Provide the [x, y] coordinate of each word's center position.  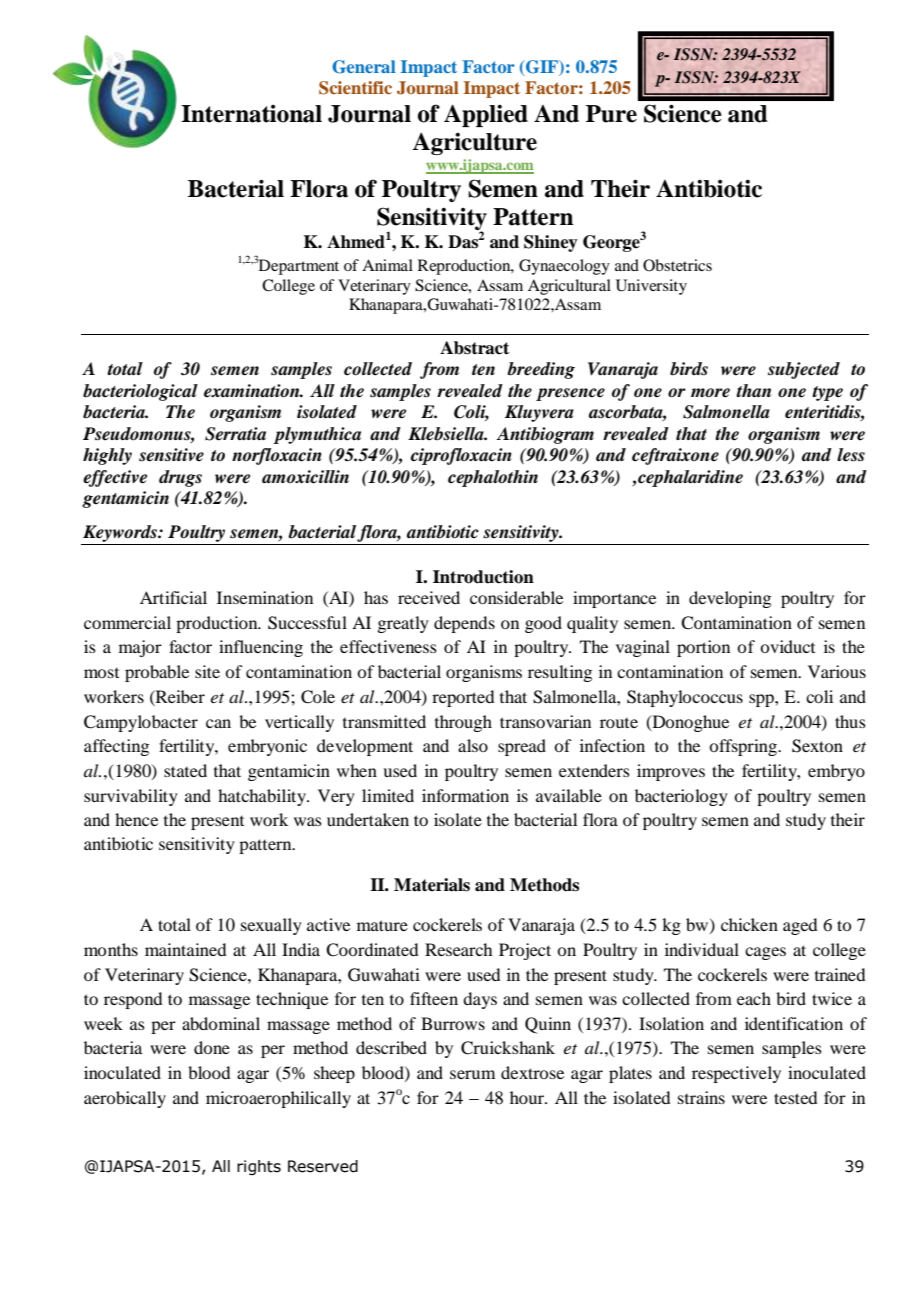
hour [528, 1097]
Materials [432, 885]
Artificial [173, 597]
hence [136, 819]
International [251, 114]
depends [464, 624]
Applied [486, 115]
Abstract [474, 348]
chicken [749, 924]
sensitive [171, 455]
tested [795, 1097]
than [753, 391]
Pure [611, 114]
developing [730, 599]
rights [259, 1167]
